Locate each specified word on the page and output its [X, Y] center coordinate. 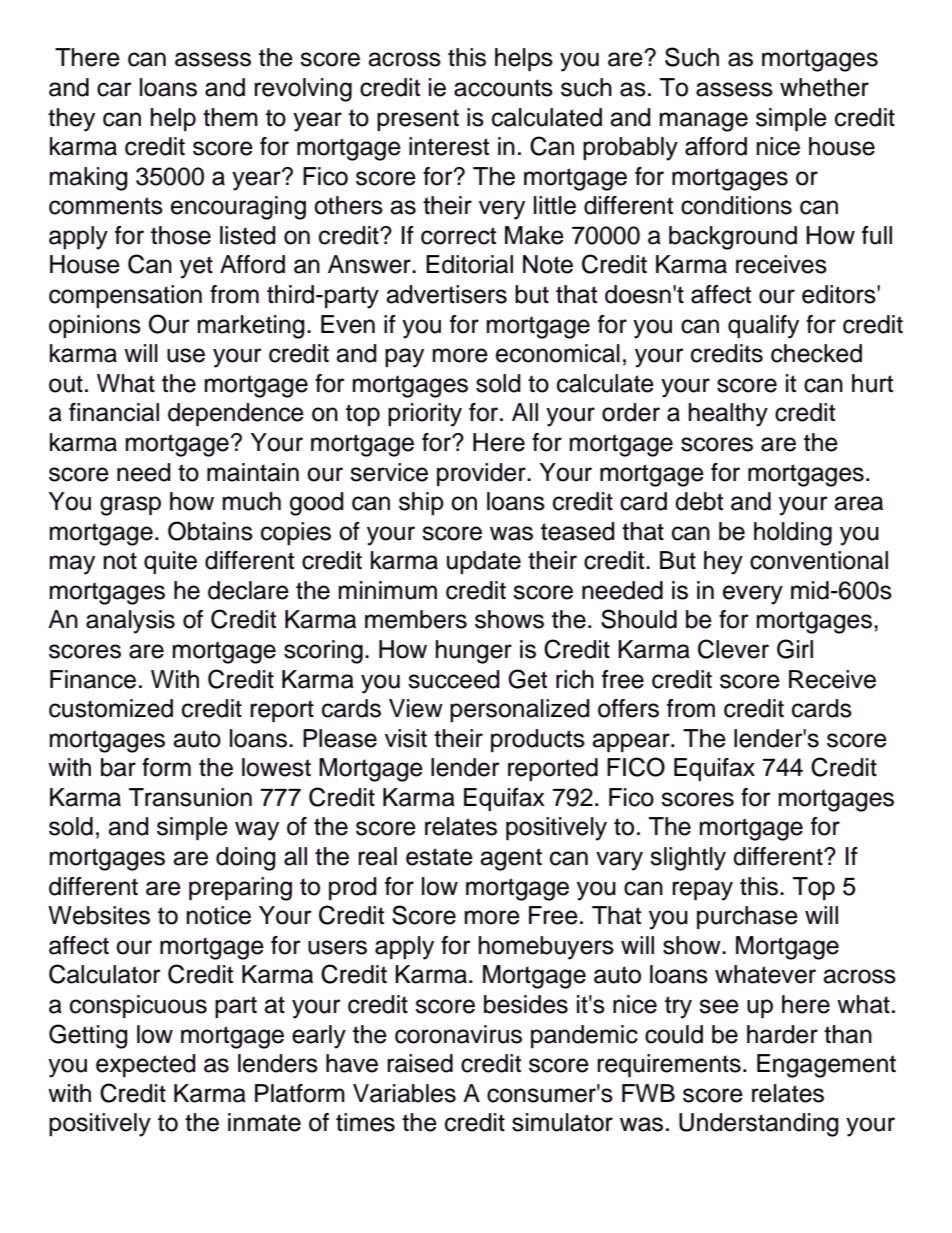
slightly [688, 859]
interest [449, 146]
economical [558, 353]
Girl [795, 649]
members [416, 619]
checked [816, 353]
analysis [130, 622]
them [230, 117]
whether [824, 87]
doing [246, 859]
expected [146, 1065]
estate [439, 857]
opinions [95, 326]
